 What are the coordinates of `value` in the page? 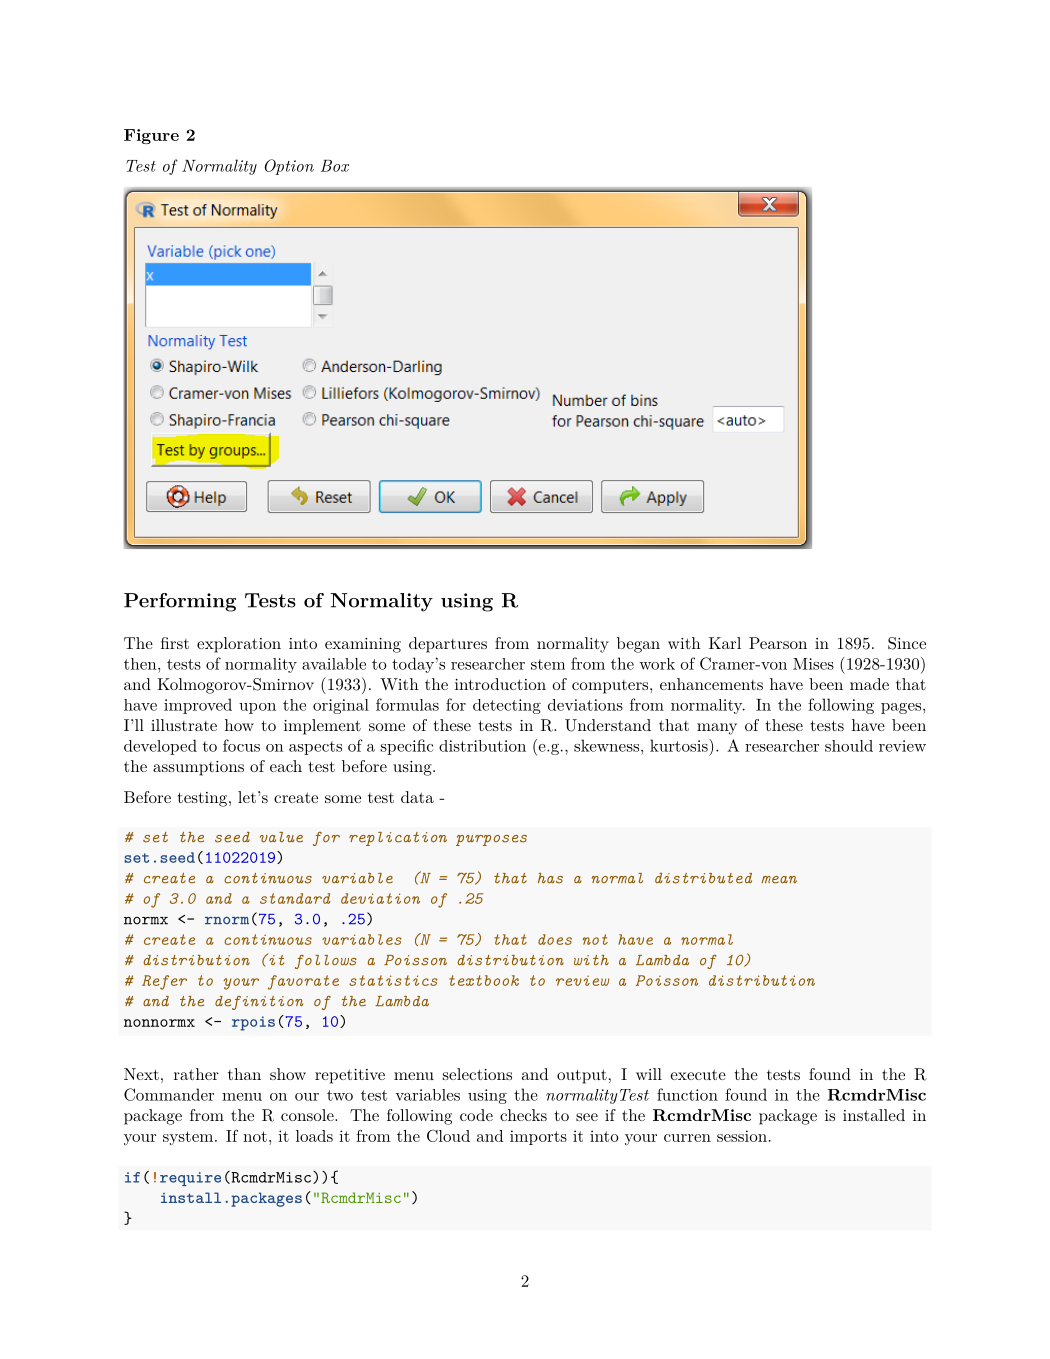 It's located at (281, 837).
